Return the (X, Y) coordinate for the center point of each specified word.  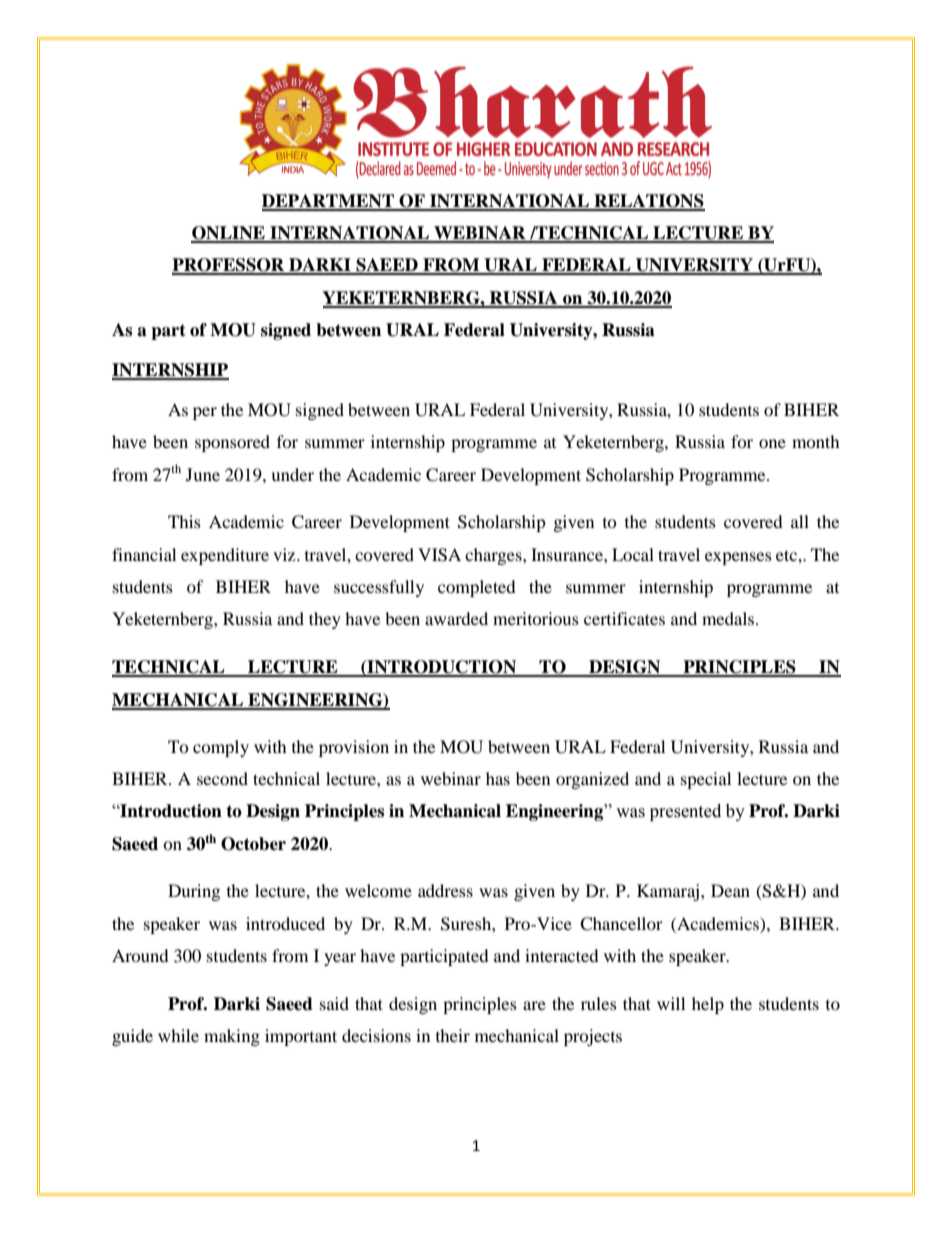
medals (729, 618)
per (205, 413)
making (232, 1037)
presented (685, 812)
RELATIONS (648, 202)
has (498, 778)
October (253, 844)
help (708, 1005)
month (816, 441)
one (772, 443)
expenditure (225, 556)
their (453, 1035)
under (292, 474)
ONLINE (229, 234)
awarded (456, 618)
